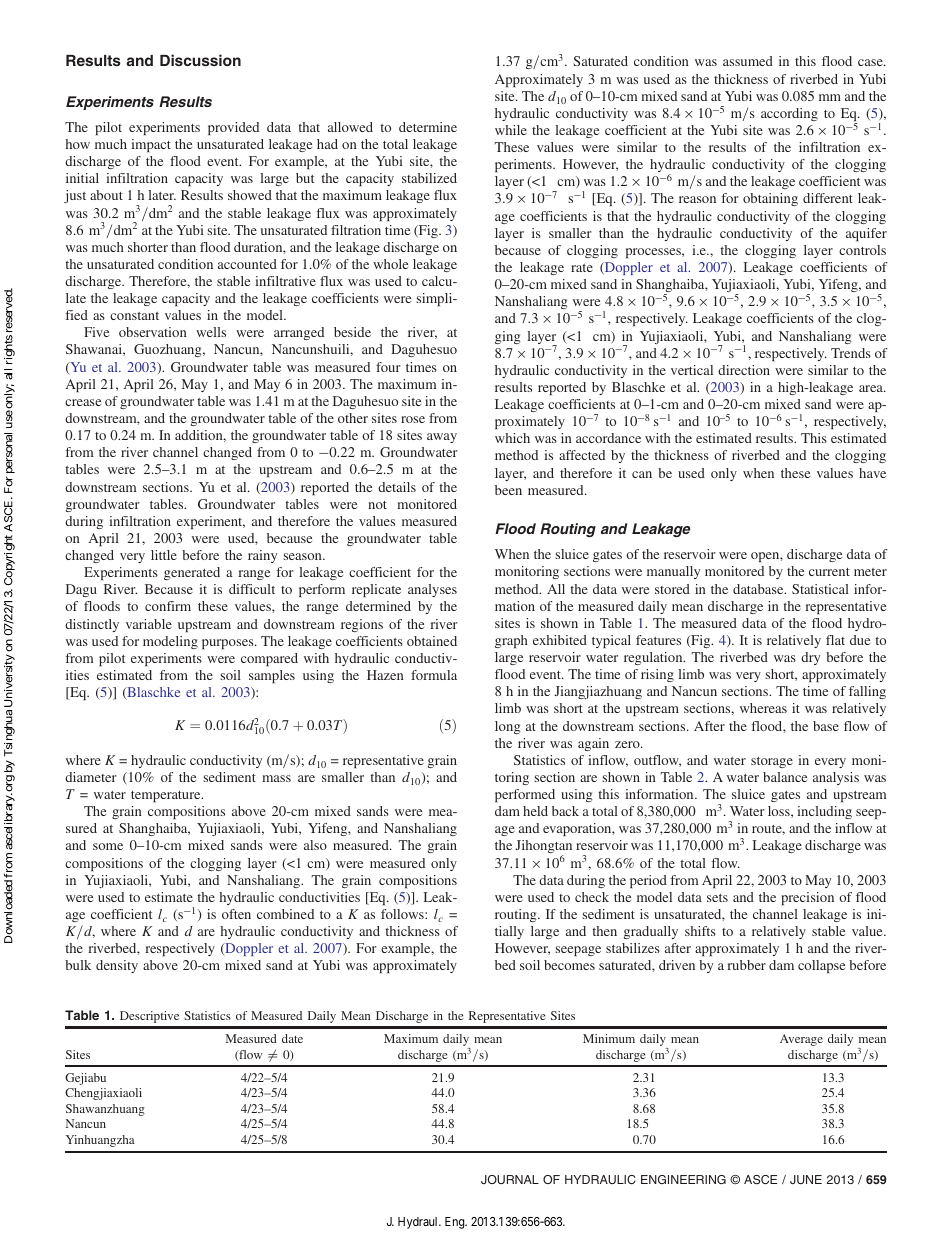  I want to click on according, so click(789, 114).
